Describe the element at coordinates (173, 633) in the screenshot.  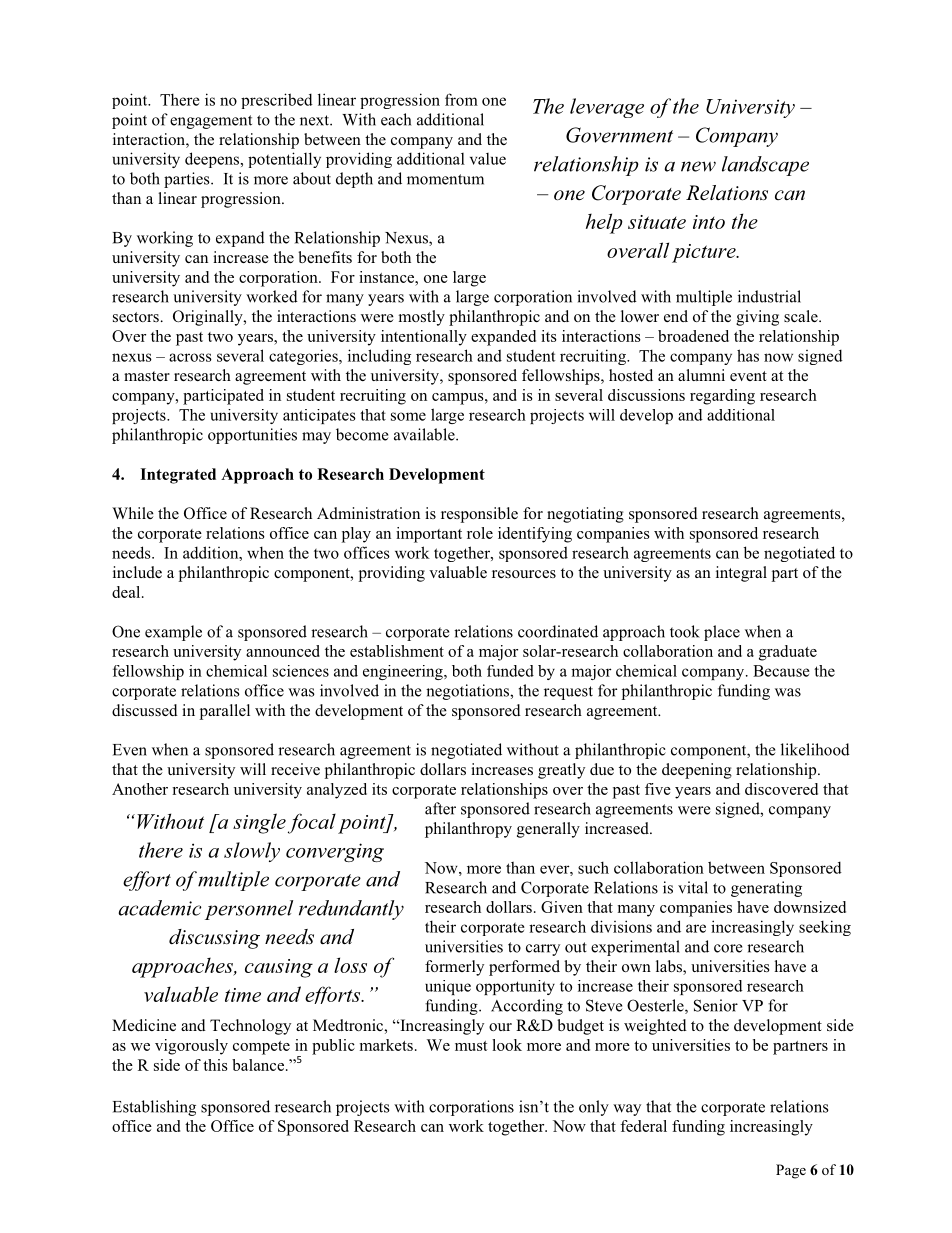
I see `example` at that location.
